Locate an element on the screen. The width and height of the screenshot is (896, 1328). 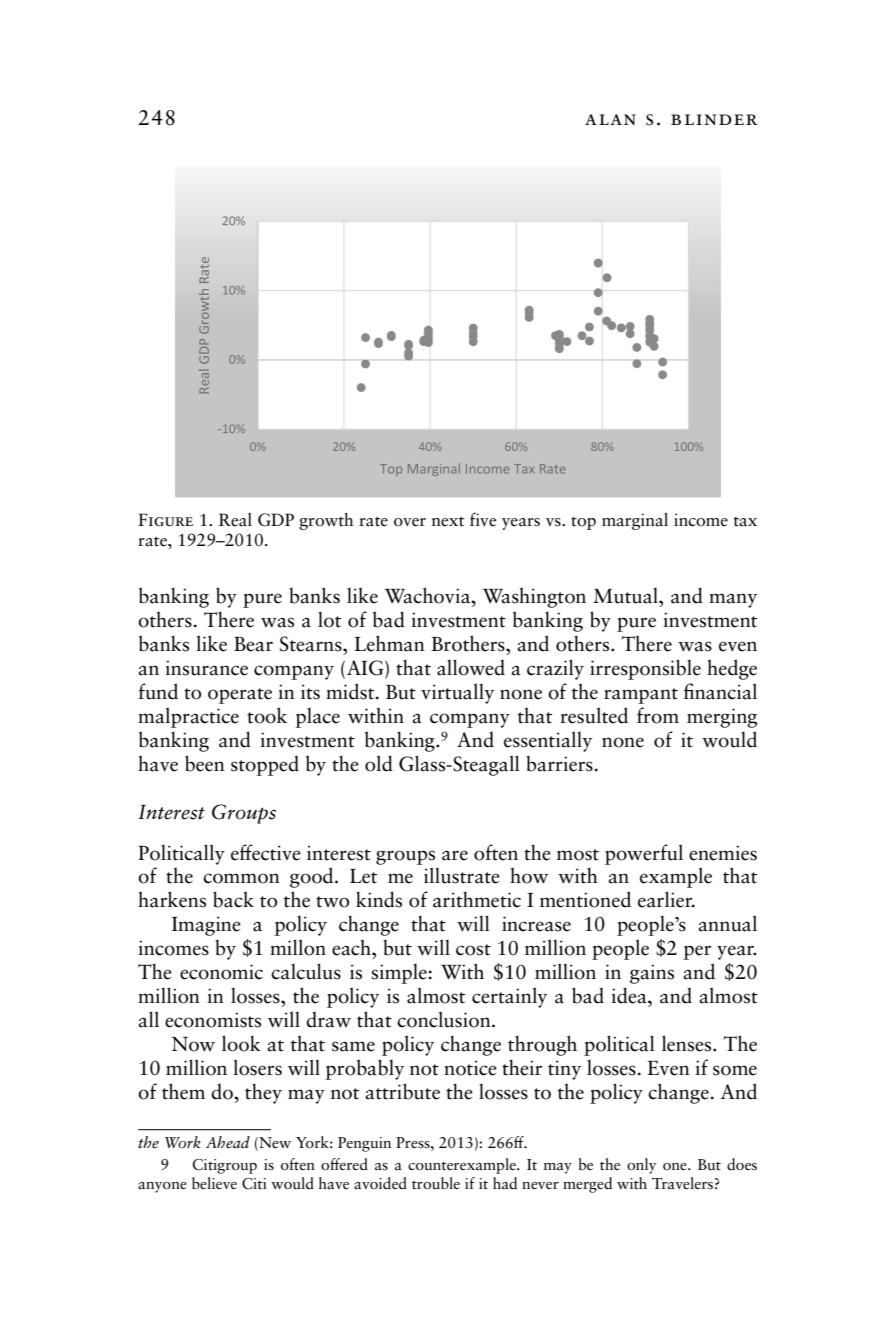
Real is located at coordinates (235, 520).
